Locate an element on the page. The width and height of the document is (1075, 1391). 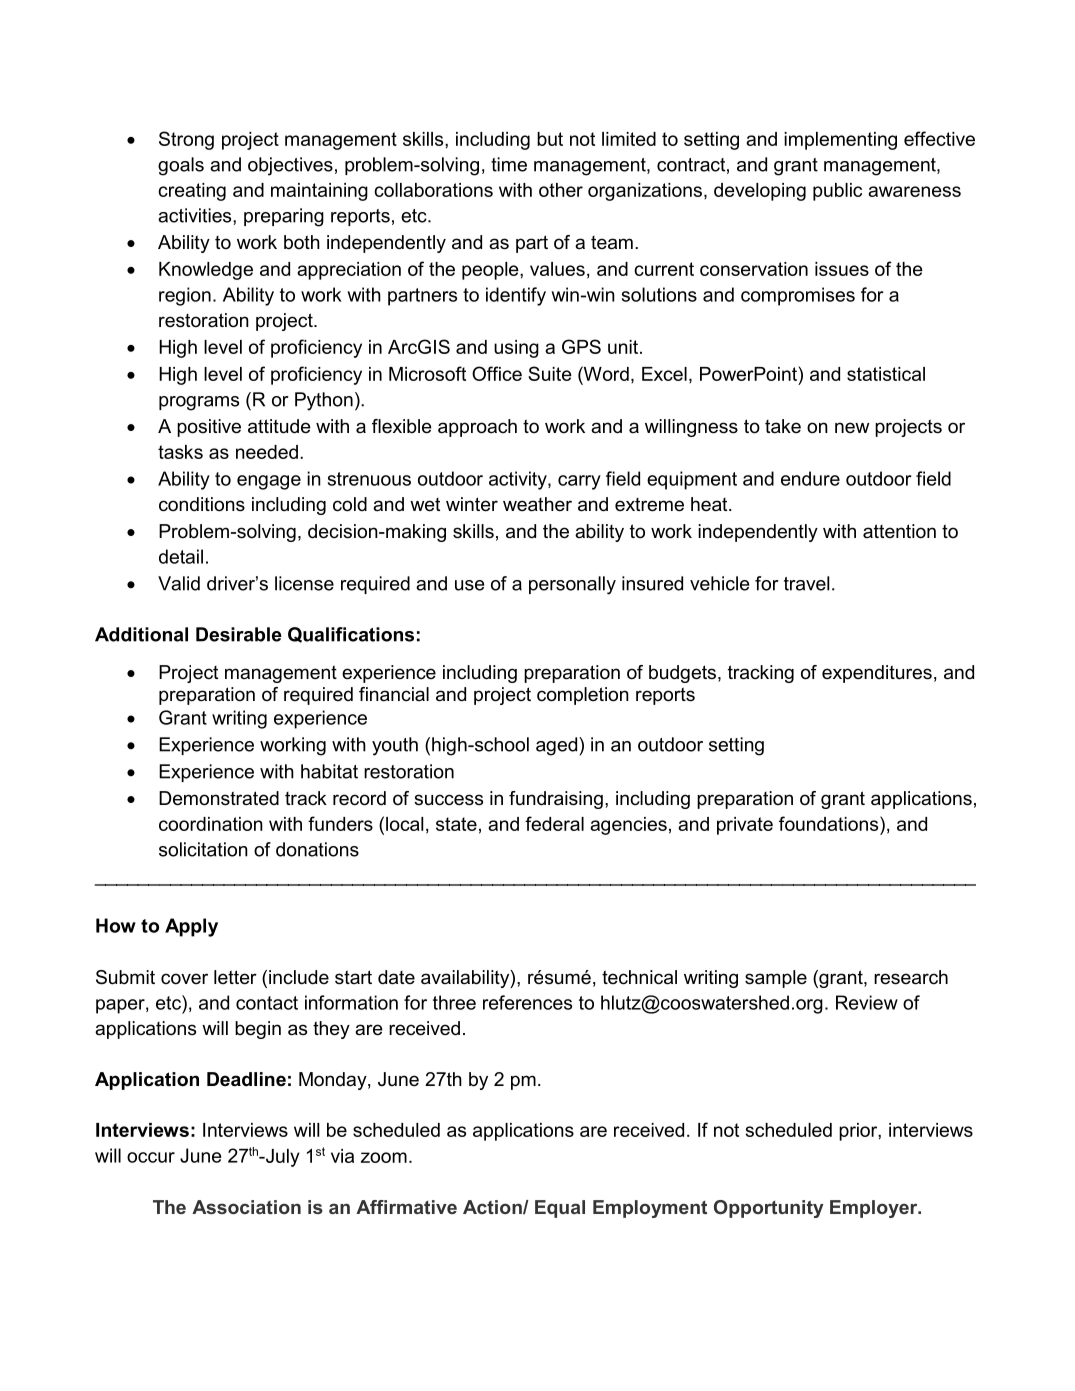
time is located at coordinates (509, 164).
